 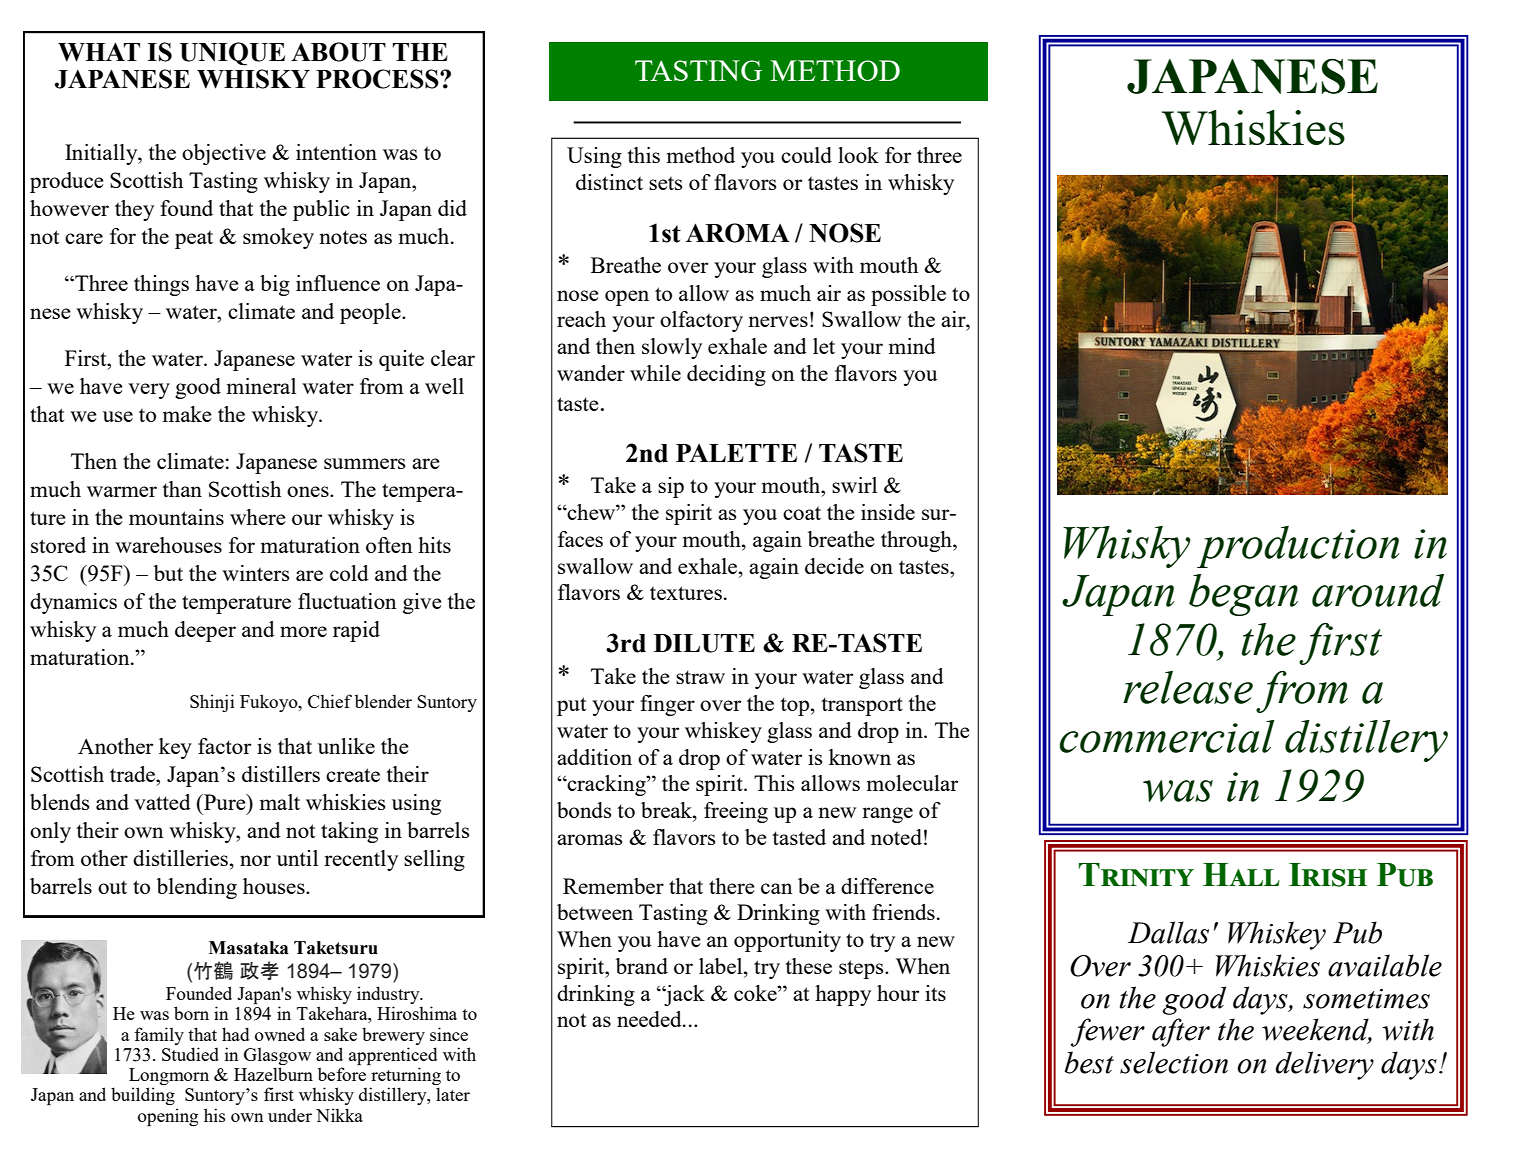 I want to click on make, so click(x=187, y=414).
